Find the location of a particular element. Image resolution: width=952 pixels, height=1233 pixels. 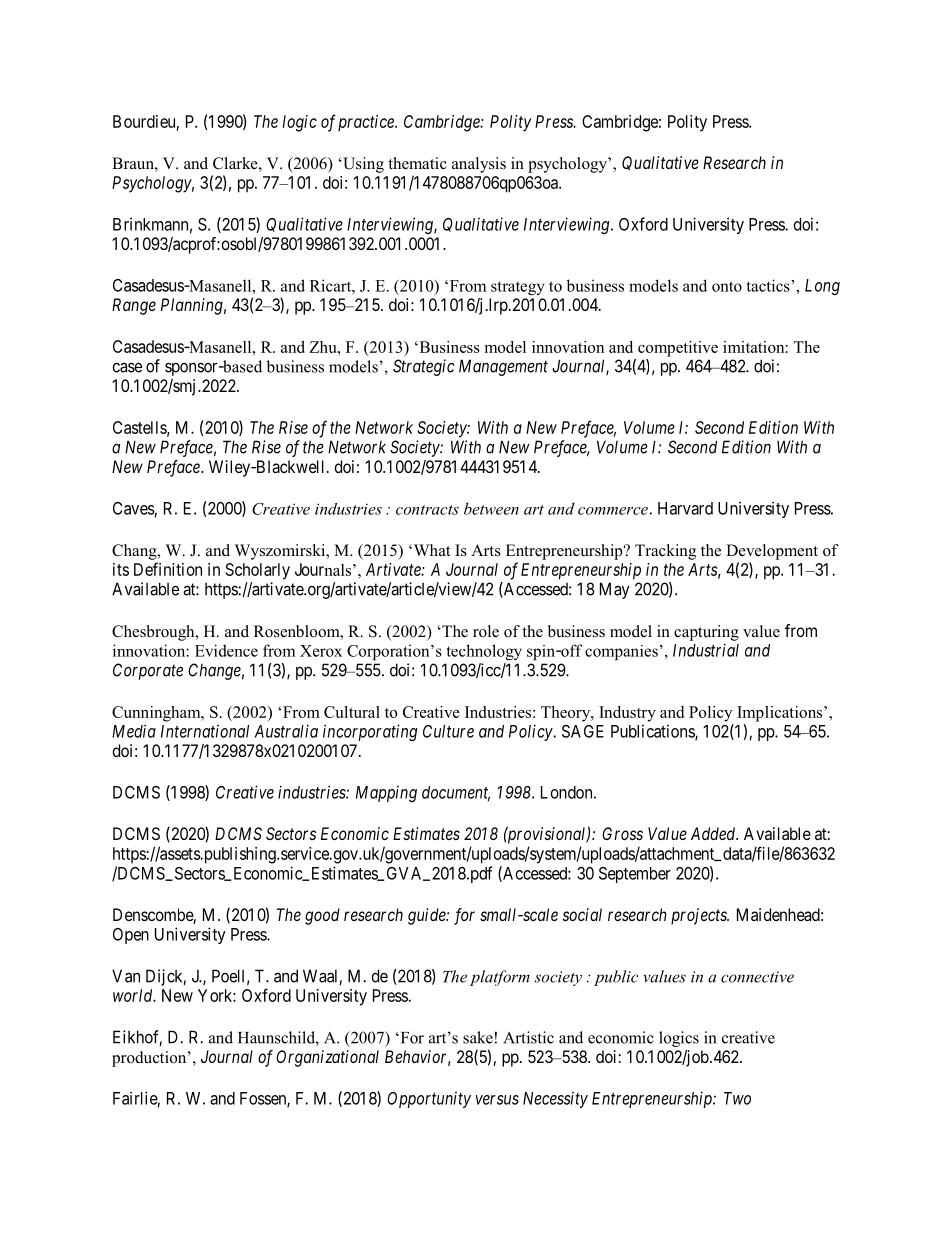

production is located at coordinates (150, 1059).
